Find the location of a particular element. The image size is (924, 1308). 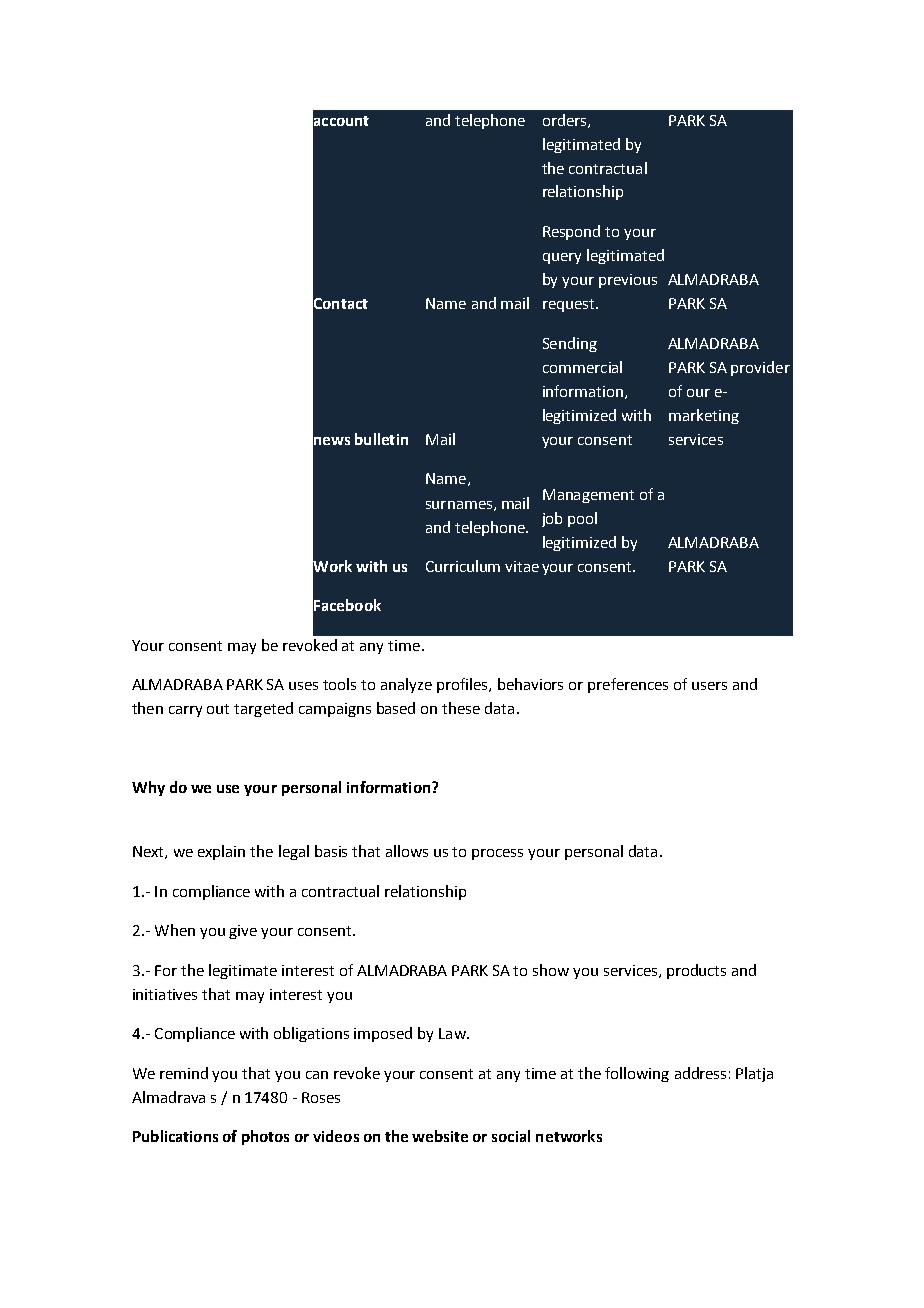

orders is located at coordinates (566, 121).
